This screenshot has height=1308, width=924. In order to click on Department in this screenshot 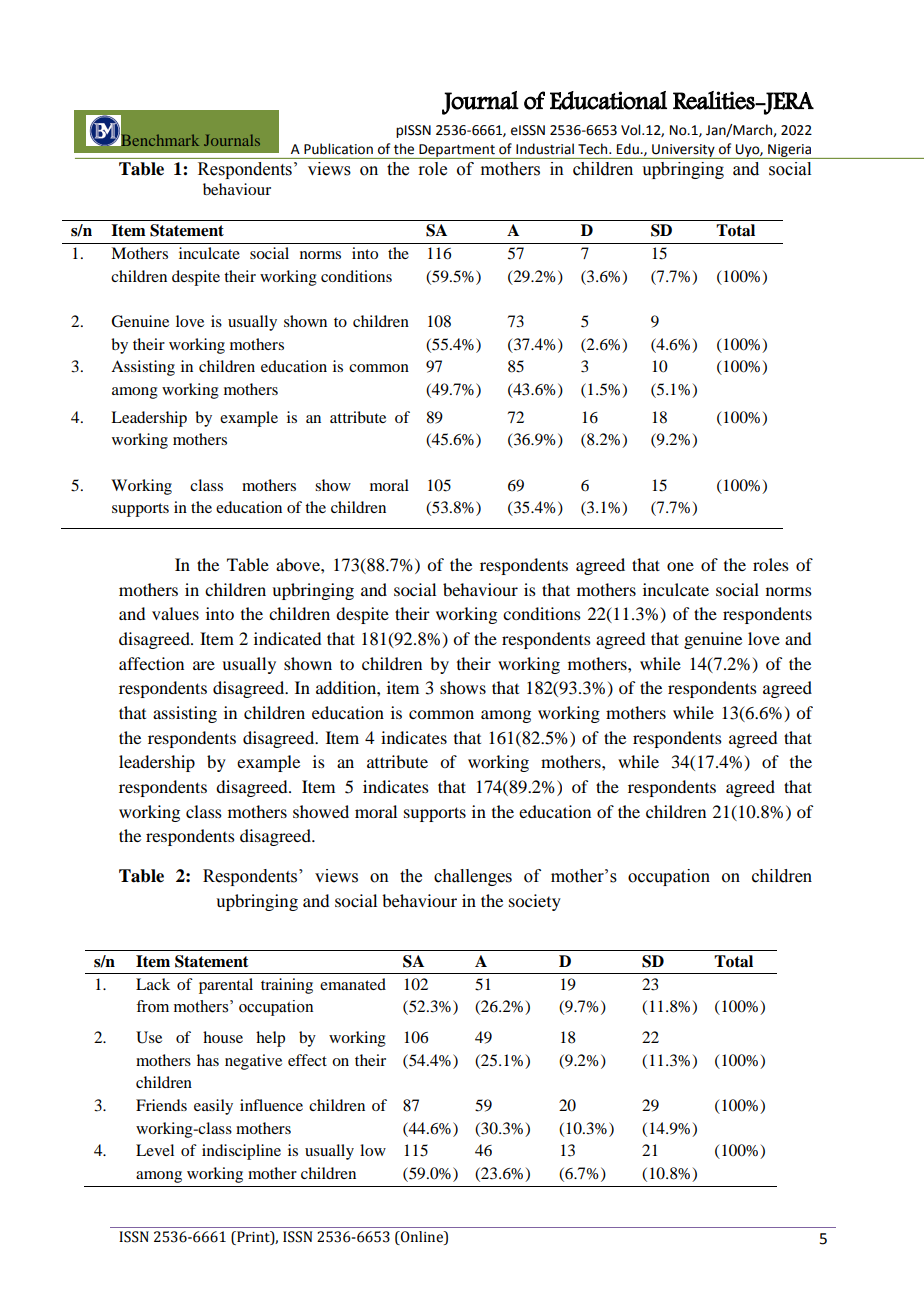, I will do `click(457, 151)`.
